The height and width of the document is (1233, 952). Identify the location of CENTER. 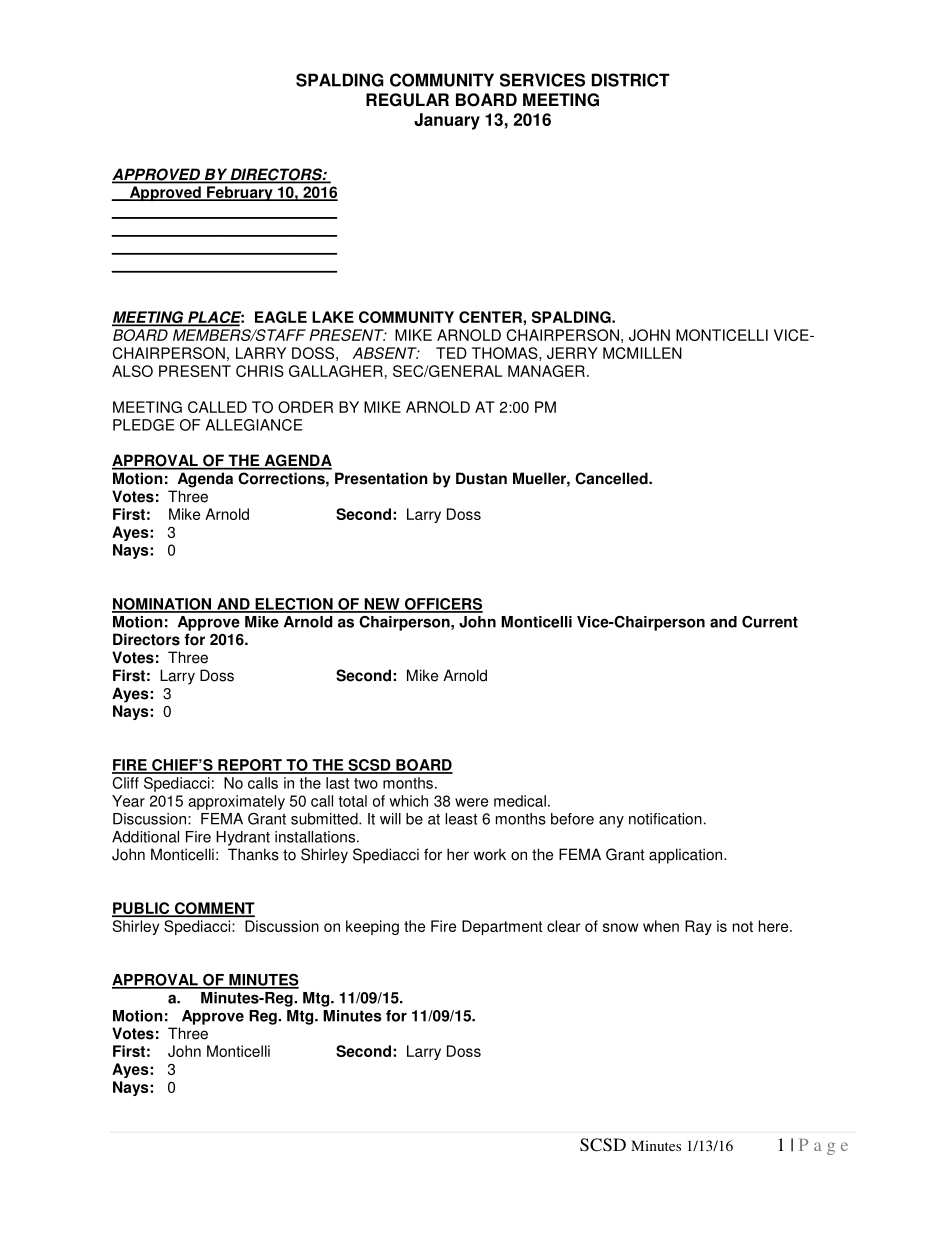
(491, 317).
